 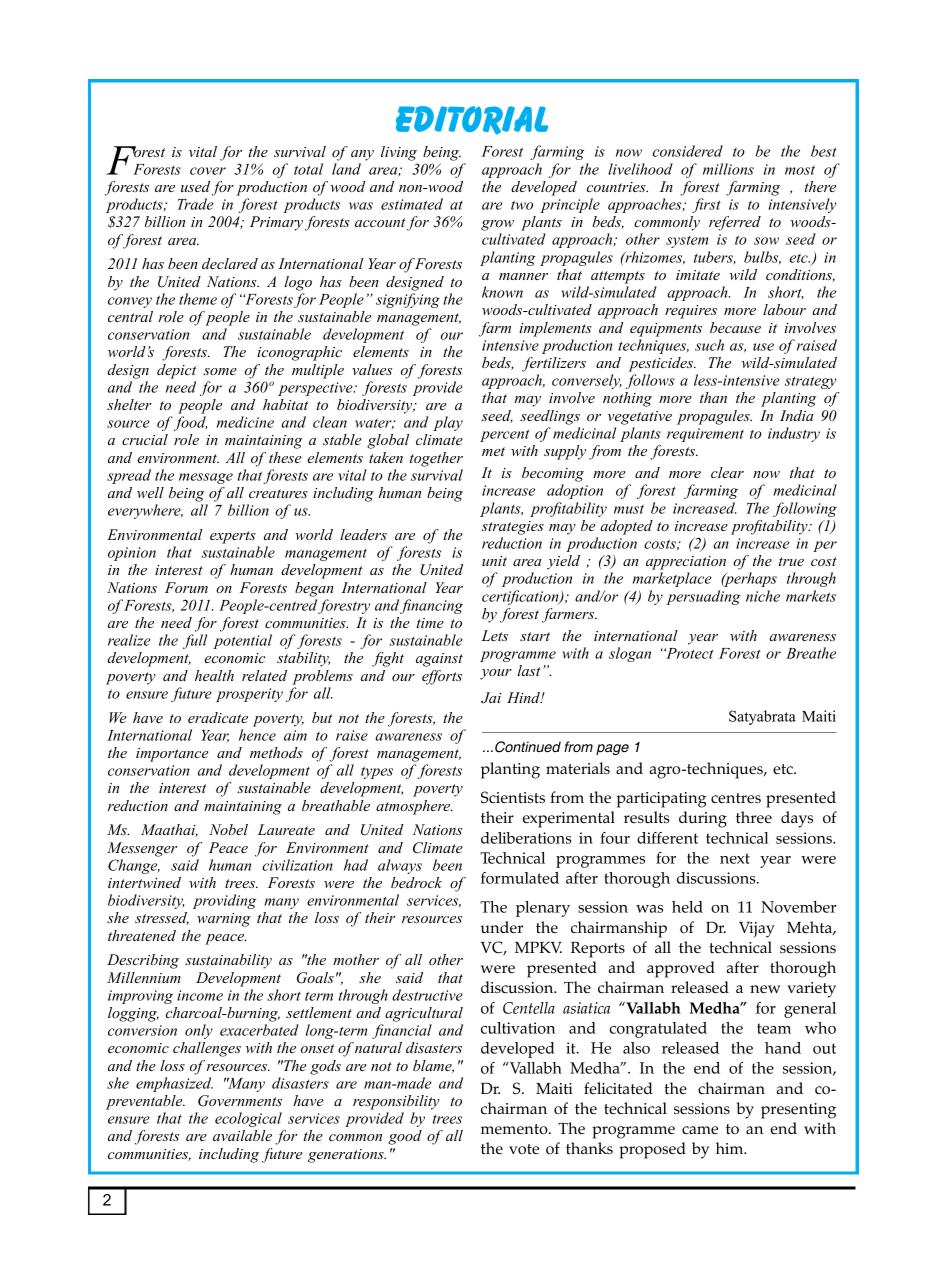 I want to click on millions, so click(x=728, y=169).
